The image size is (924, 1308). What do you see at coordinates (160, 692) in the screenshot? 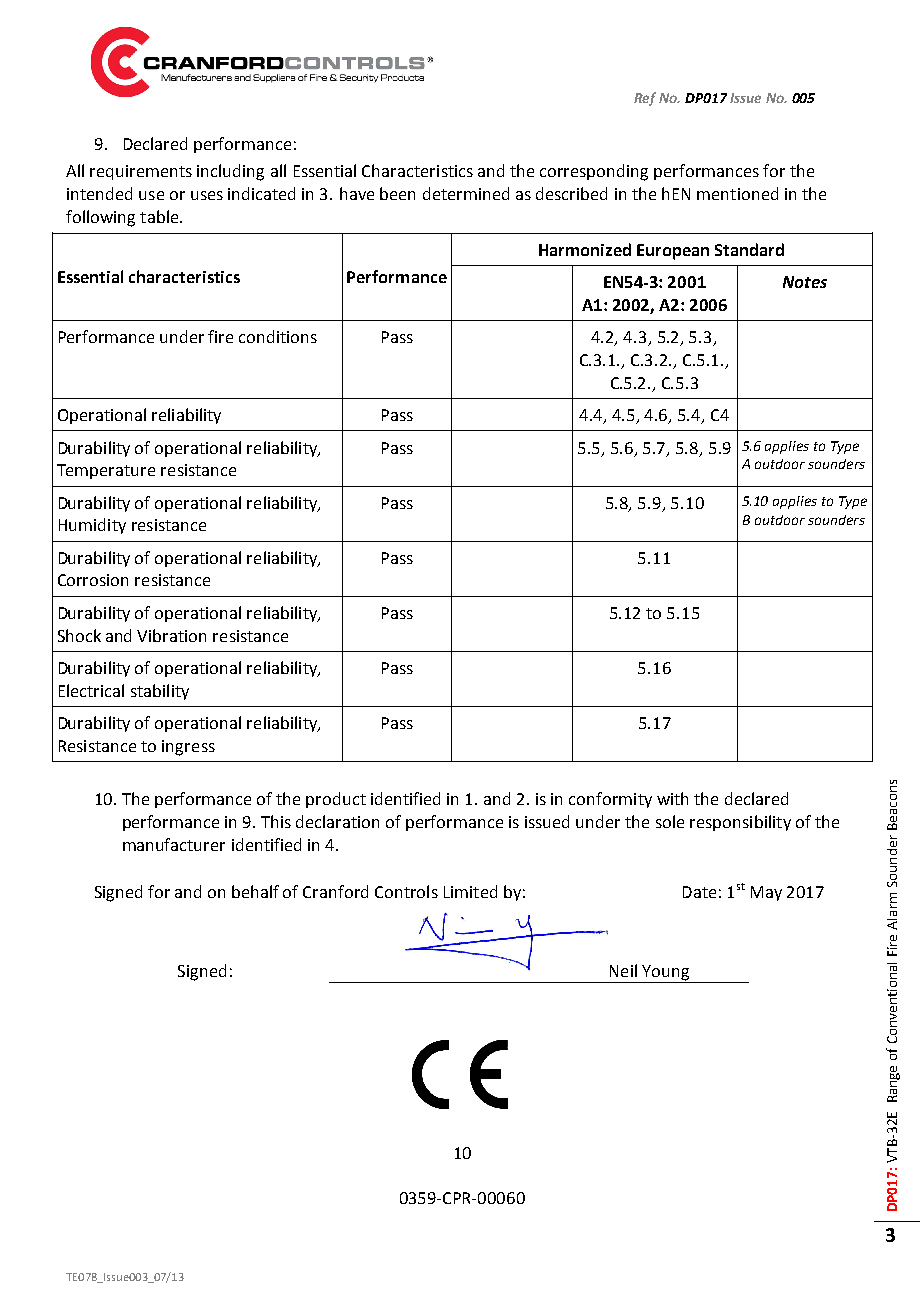
I see `stability` at bounding box center [160, 692].
